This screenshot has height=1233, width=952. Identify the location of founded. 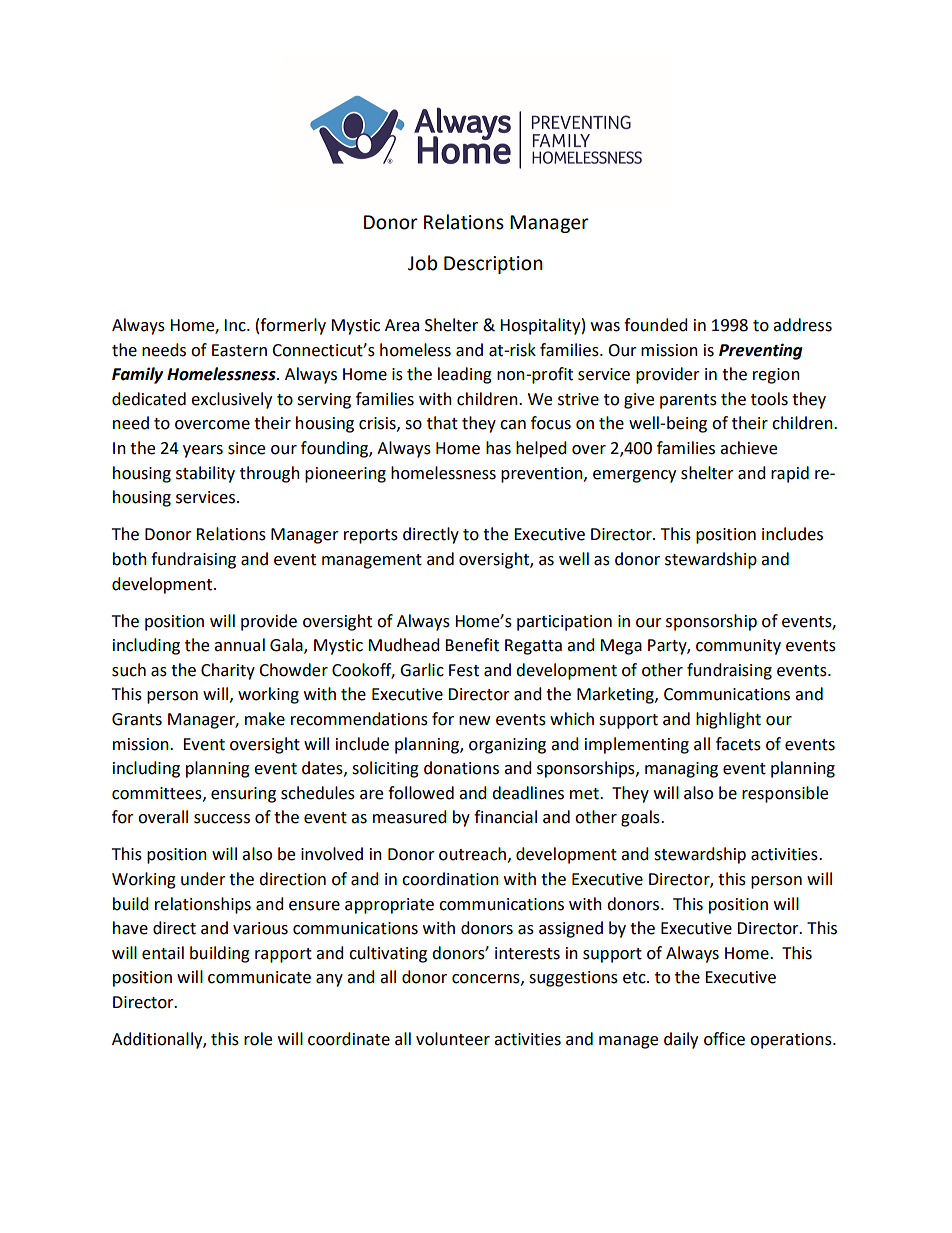
(656, 325).
